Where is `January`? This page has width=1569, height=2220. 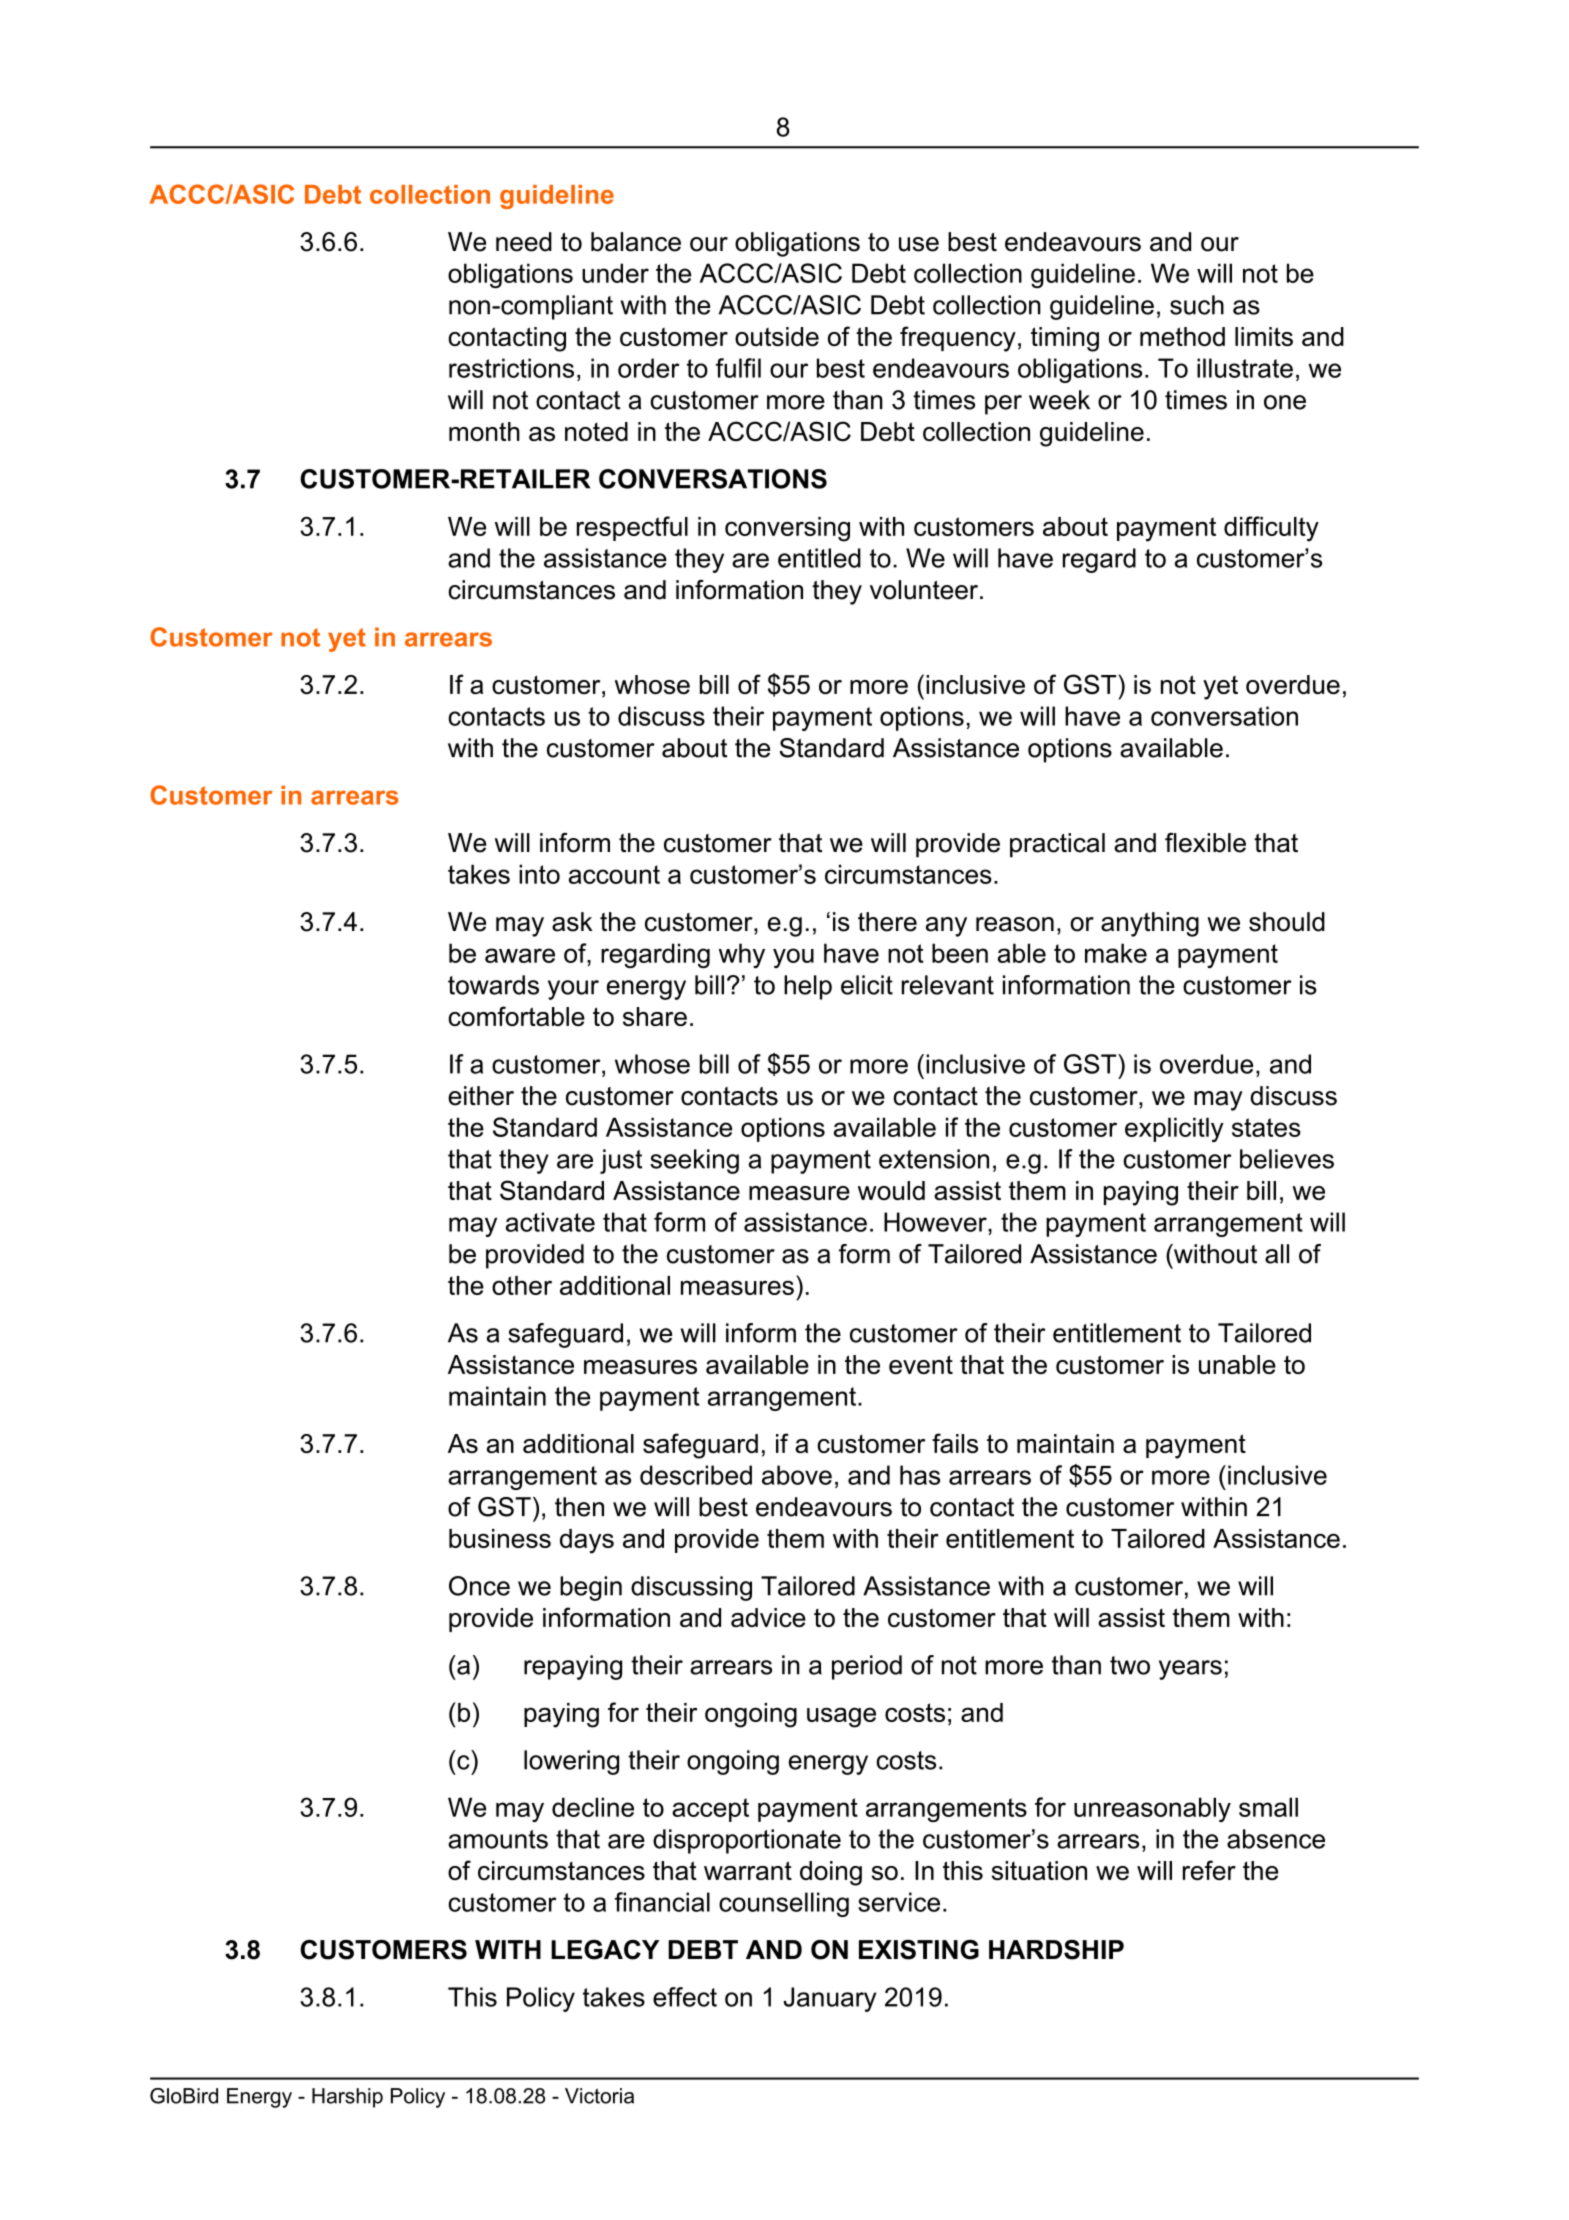
January is located at coordinates (829, 1999).
